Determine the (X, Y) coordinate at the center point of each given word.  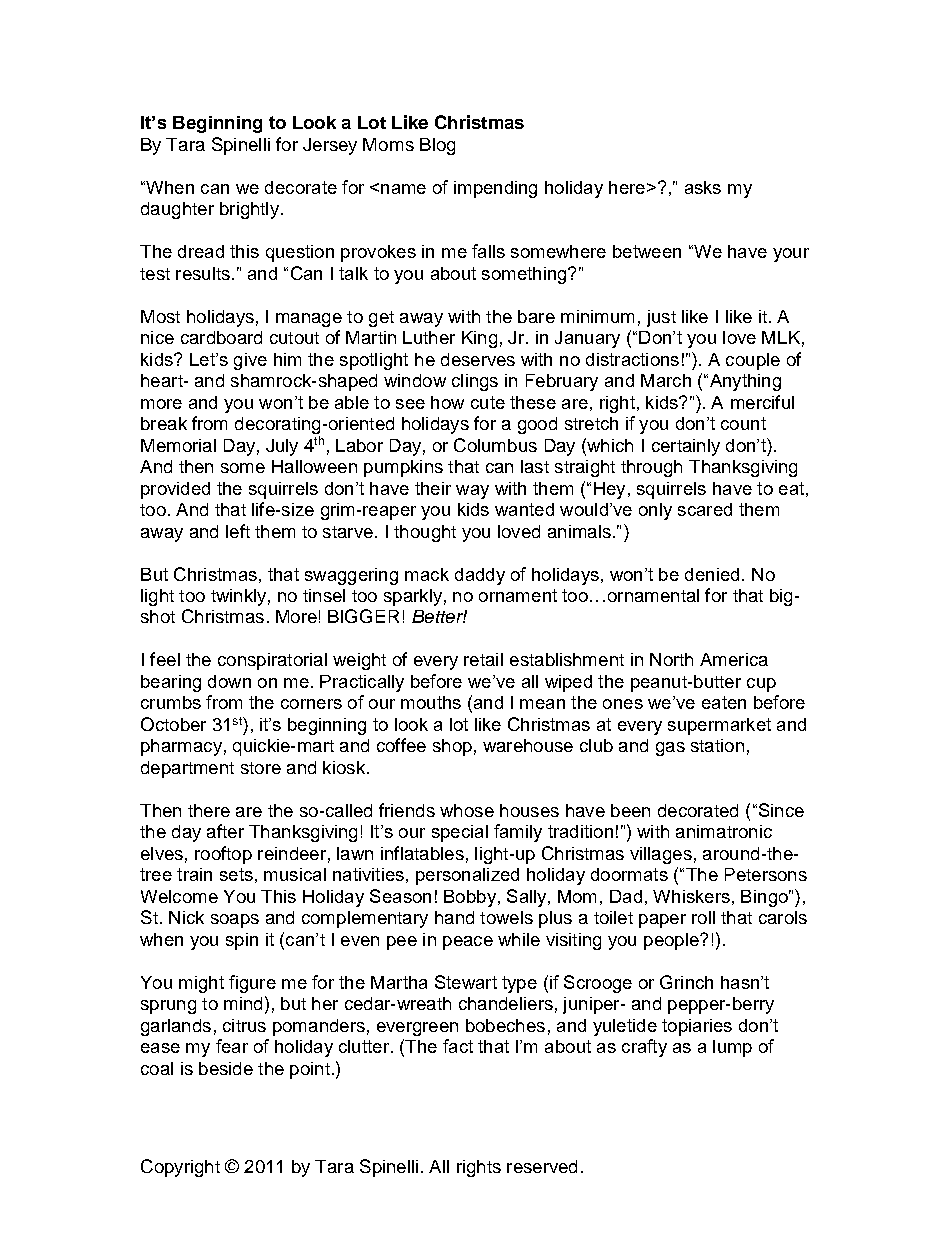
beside (226, 1068)
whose (467, 810)
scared (705, 509)
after (225, 831)
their (433, 488)
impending (495, 189)
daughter (177, 210)
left (238, 531)
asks (703, 187)
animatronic (724, 831)
